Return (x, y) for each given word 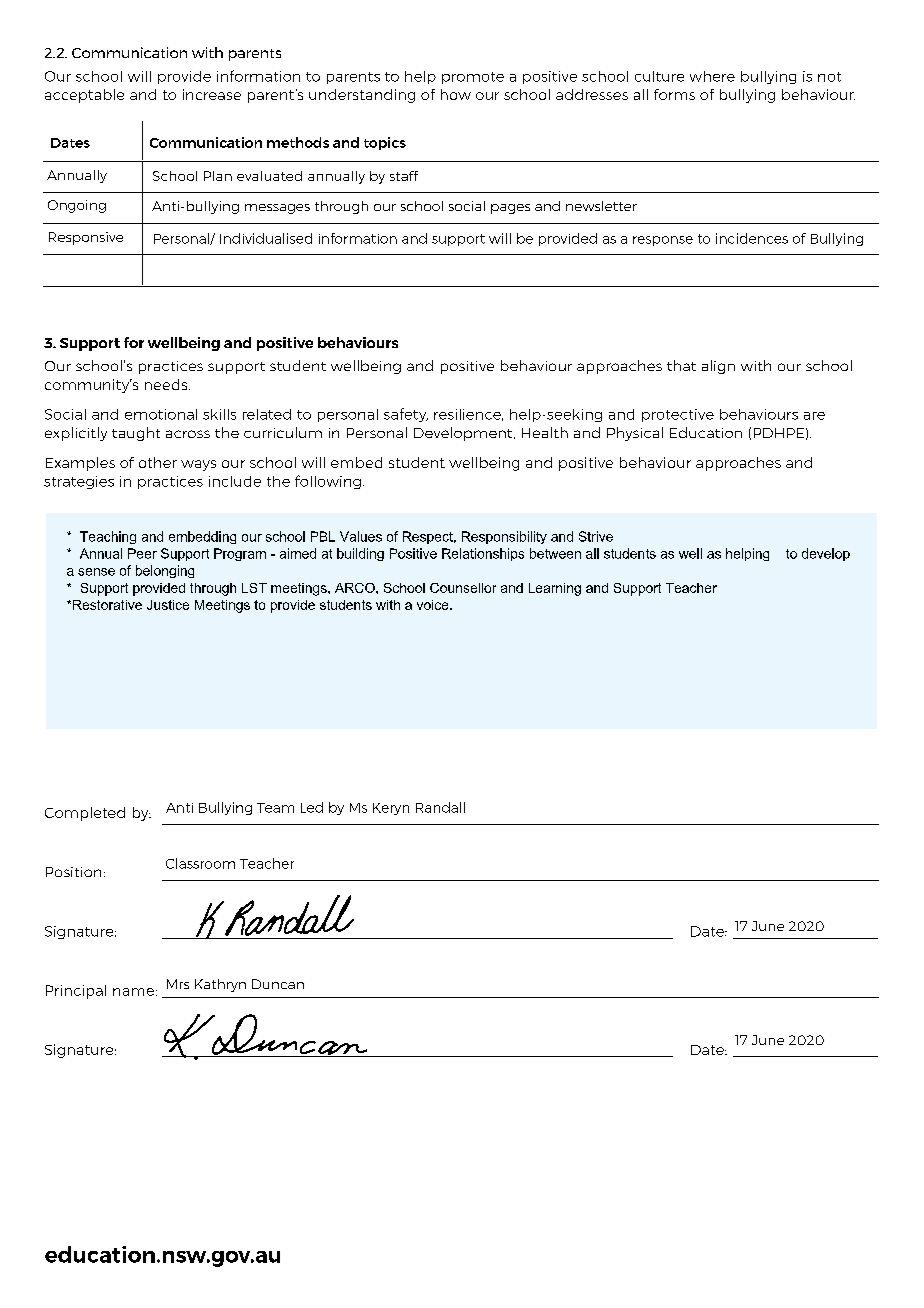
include (235, 481)
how (456, 94)
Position (73, 872)
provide (184, 77)
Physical (635, 434)
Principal (76, 992)
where (712, 76)
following (328, 482)
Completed (85, 814)
